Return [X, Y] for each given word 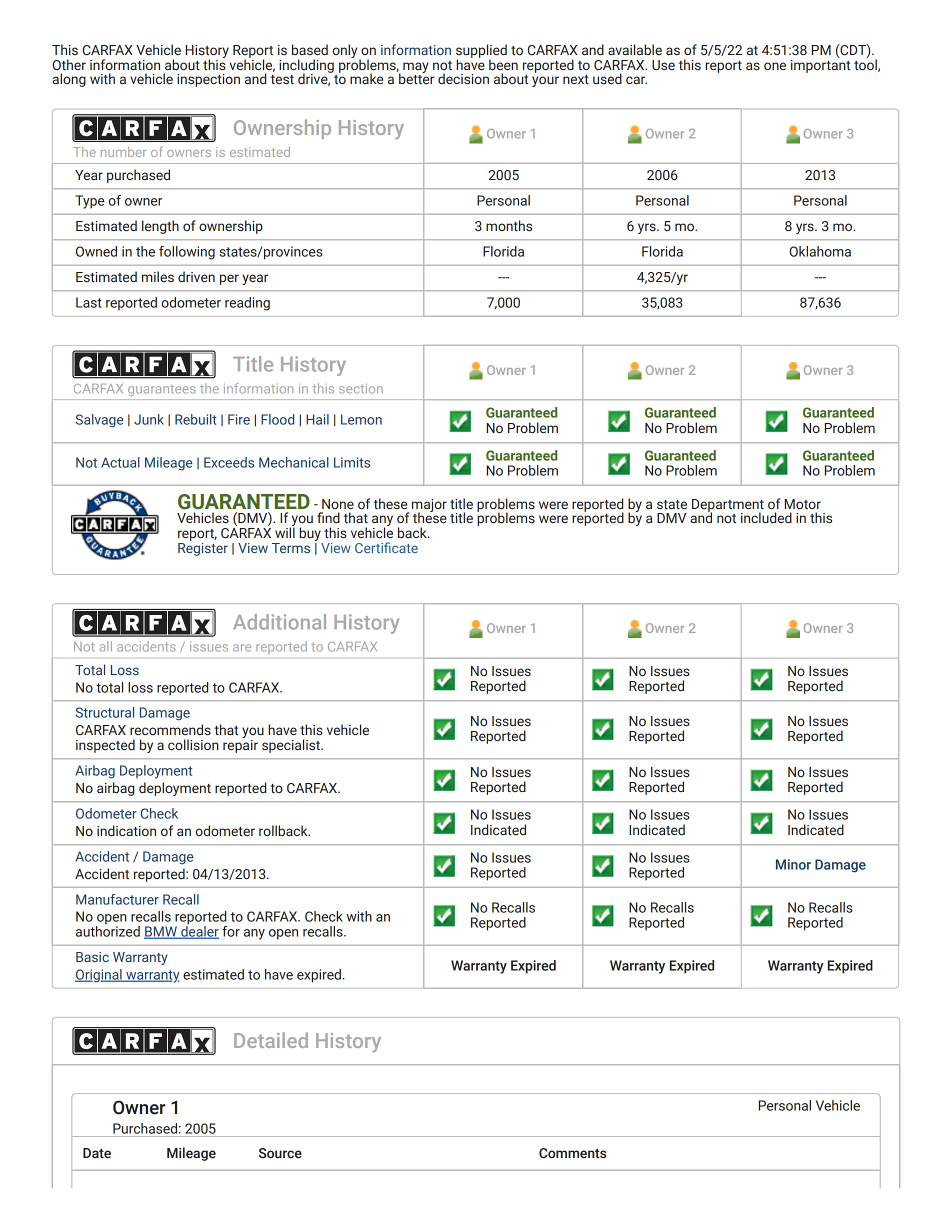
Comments [572, 1153]
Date [97, 1153]
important [820, 66]
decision [463, 78]
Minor [793, 864]
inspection [208, 80]
